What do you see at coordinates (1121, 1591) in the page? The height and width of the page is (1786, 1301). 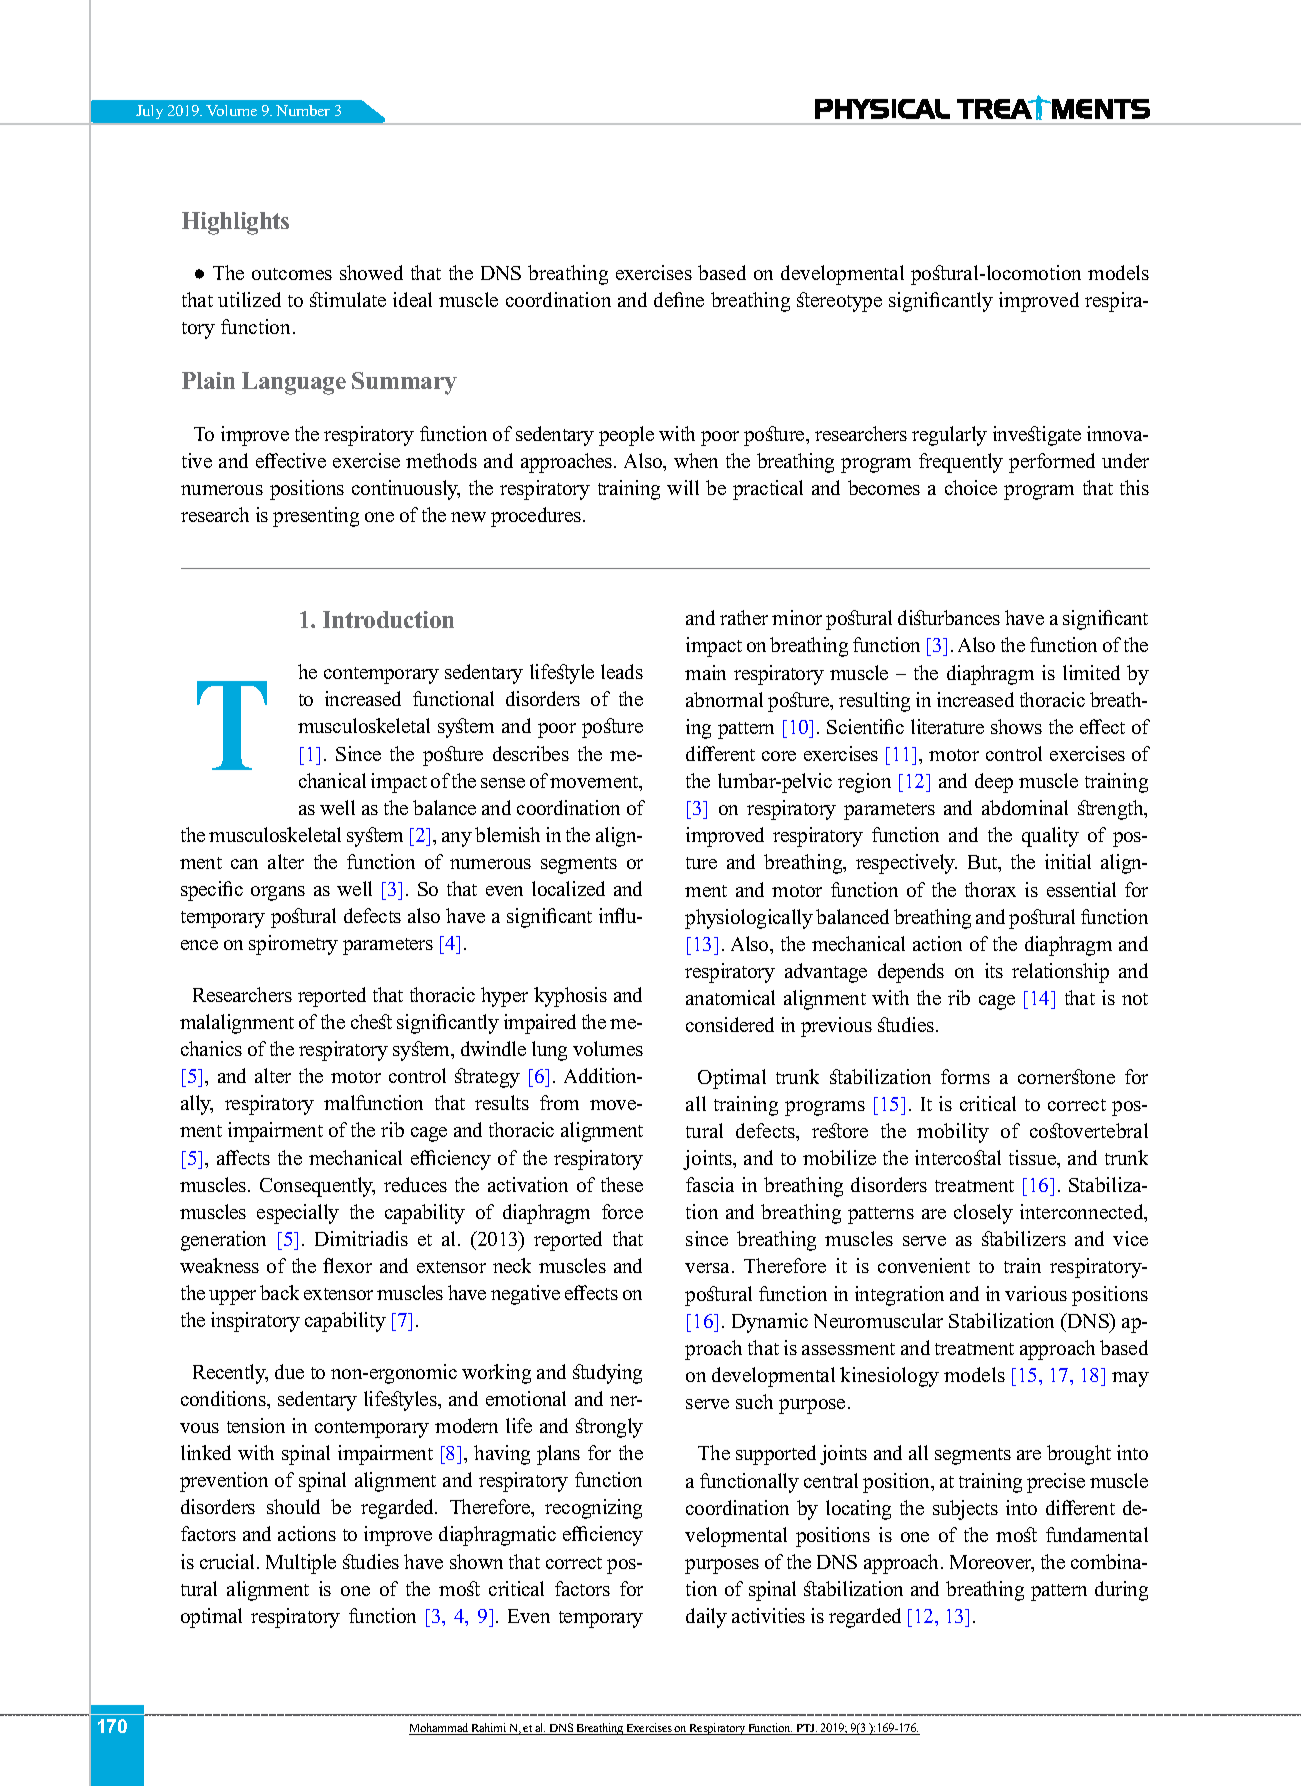 I see `during` at bounding box center [1121, 1591].
